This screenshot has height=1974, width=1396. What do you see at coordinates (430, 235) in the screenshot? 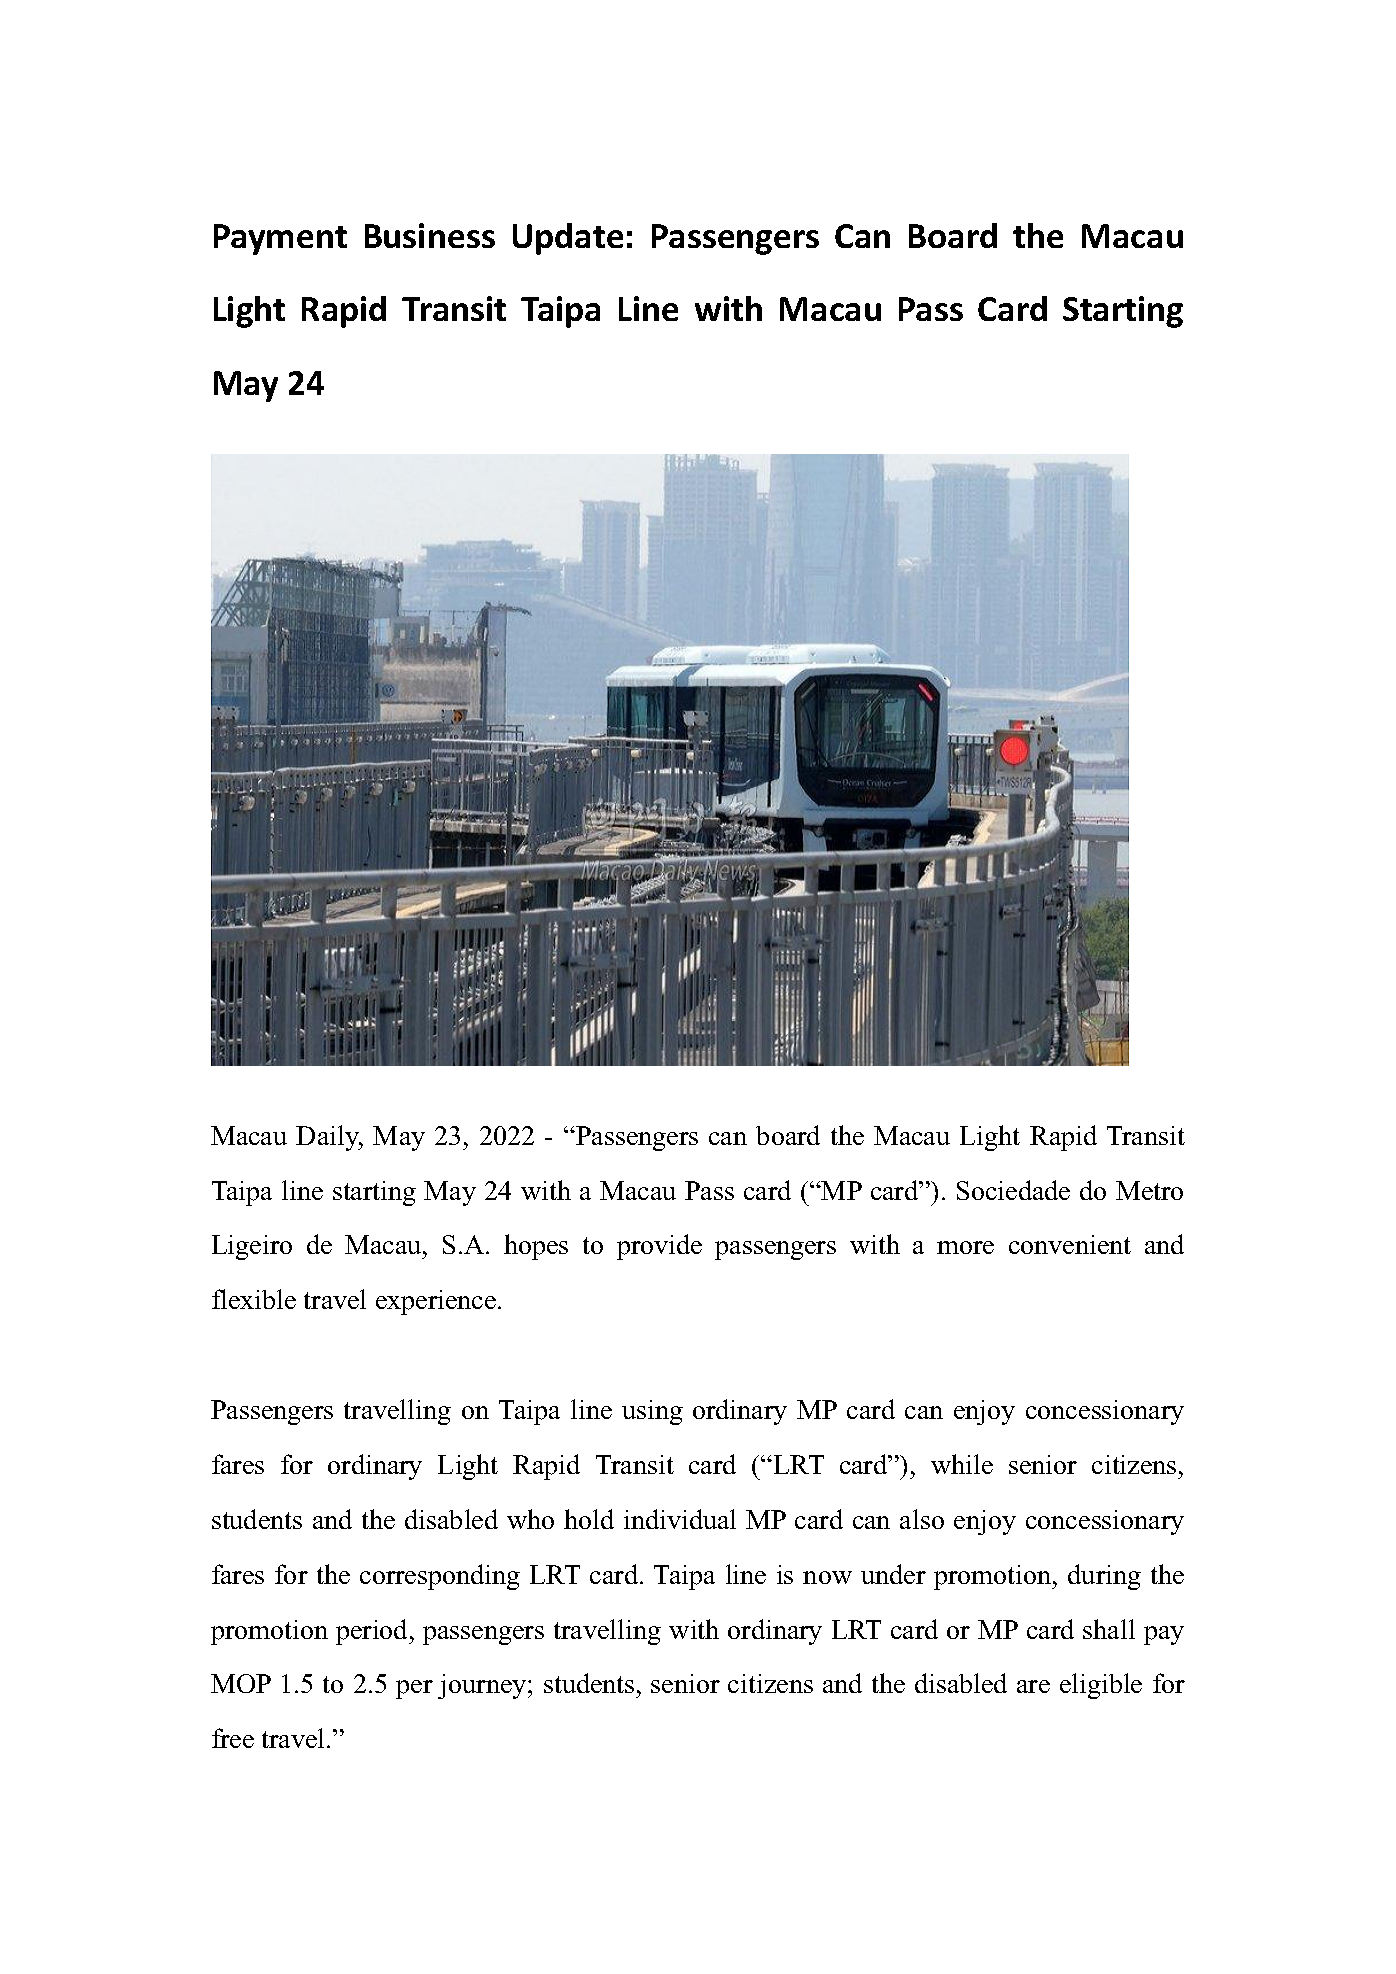
I see `Business` at bounding box center [430, 235].
